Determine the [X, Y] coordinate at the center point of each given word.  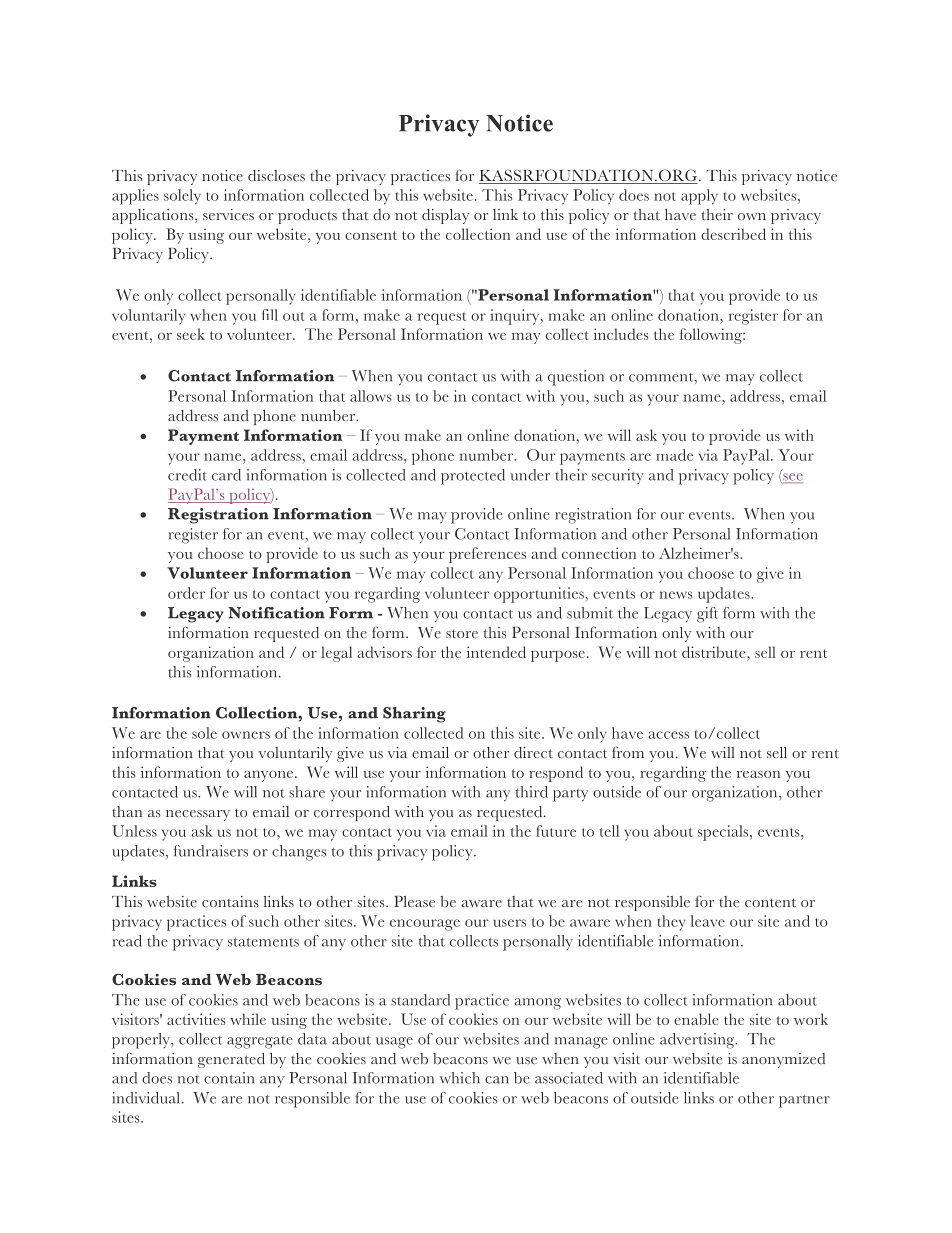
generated [231, 1060]
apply [699, 197]
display [445, 216]
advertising [698, 1041]
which [460, 1078]
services [228, 214]
